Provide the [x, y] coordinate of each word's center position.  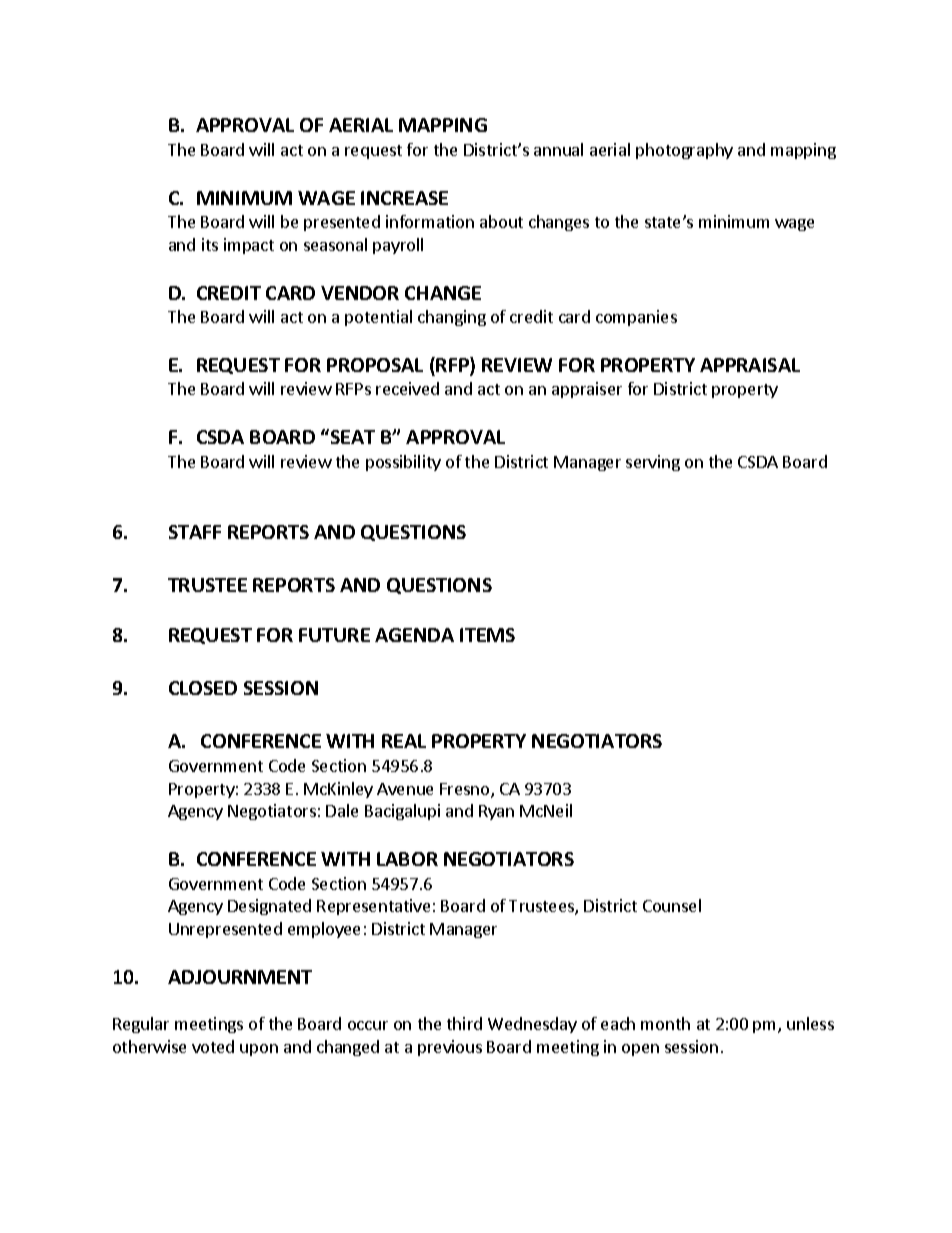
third [464, 1023]
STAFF [195, 532]
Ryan [496, 812]
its [210, 244]
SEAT [353, 437]
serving [653, 463]
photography [684, 151]
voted [213, 1046]
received [407, 388]
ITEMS [487, 635]
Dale [342, 810]
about [501, 221]
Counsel [672, 905]
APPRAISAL [750, 365]
